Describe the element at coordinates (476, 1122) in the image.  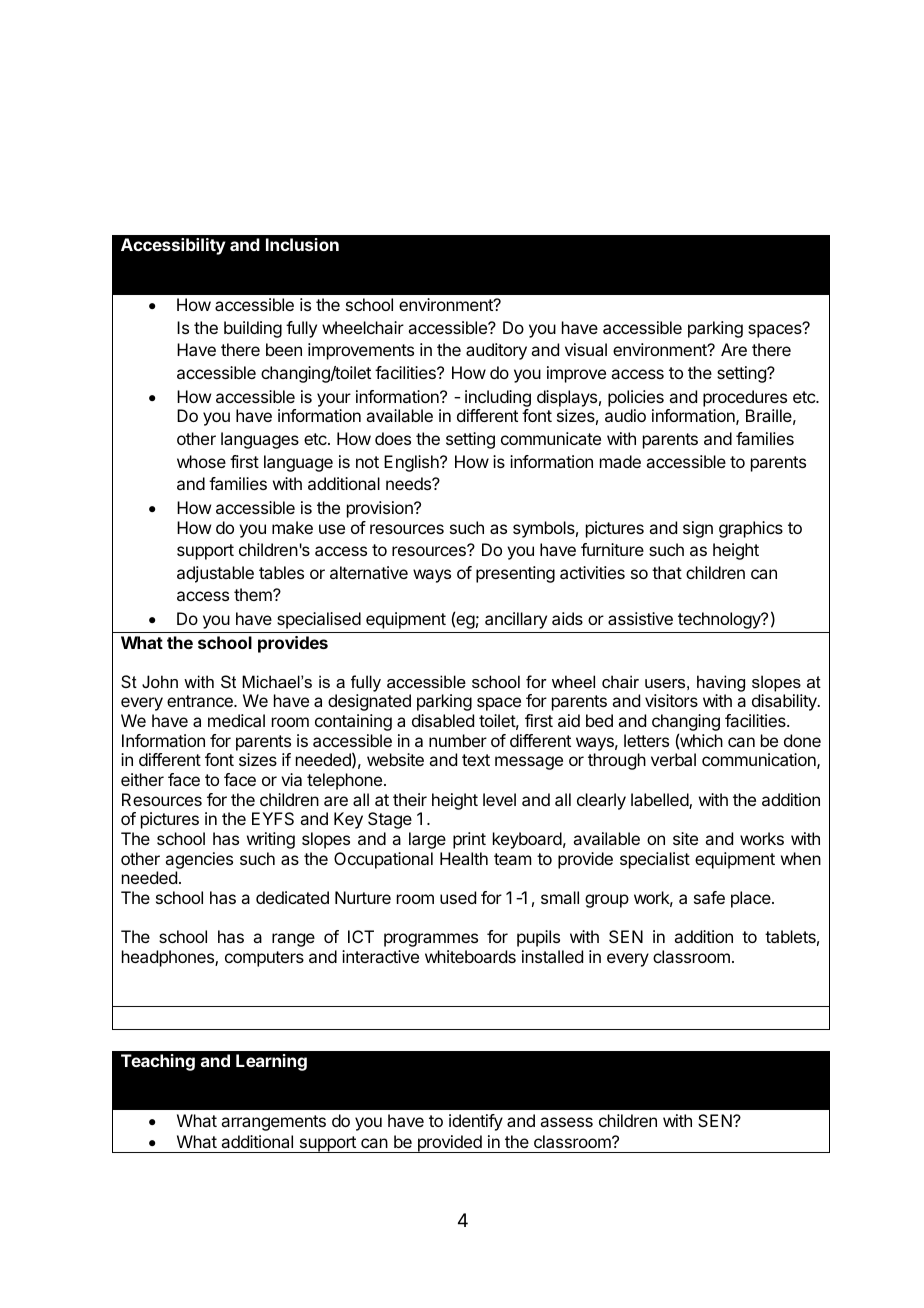
I see `identify` at that location.
